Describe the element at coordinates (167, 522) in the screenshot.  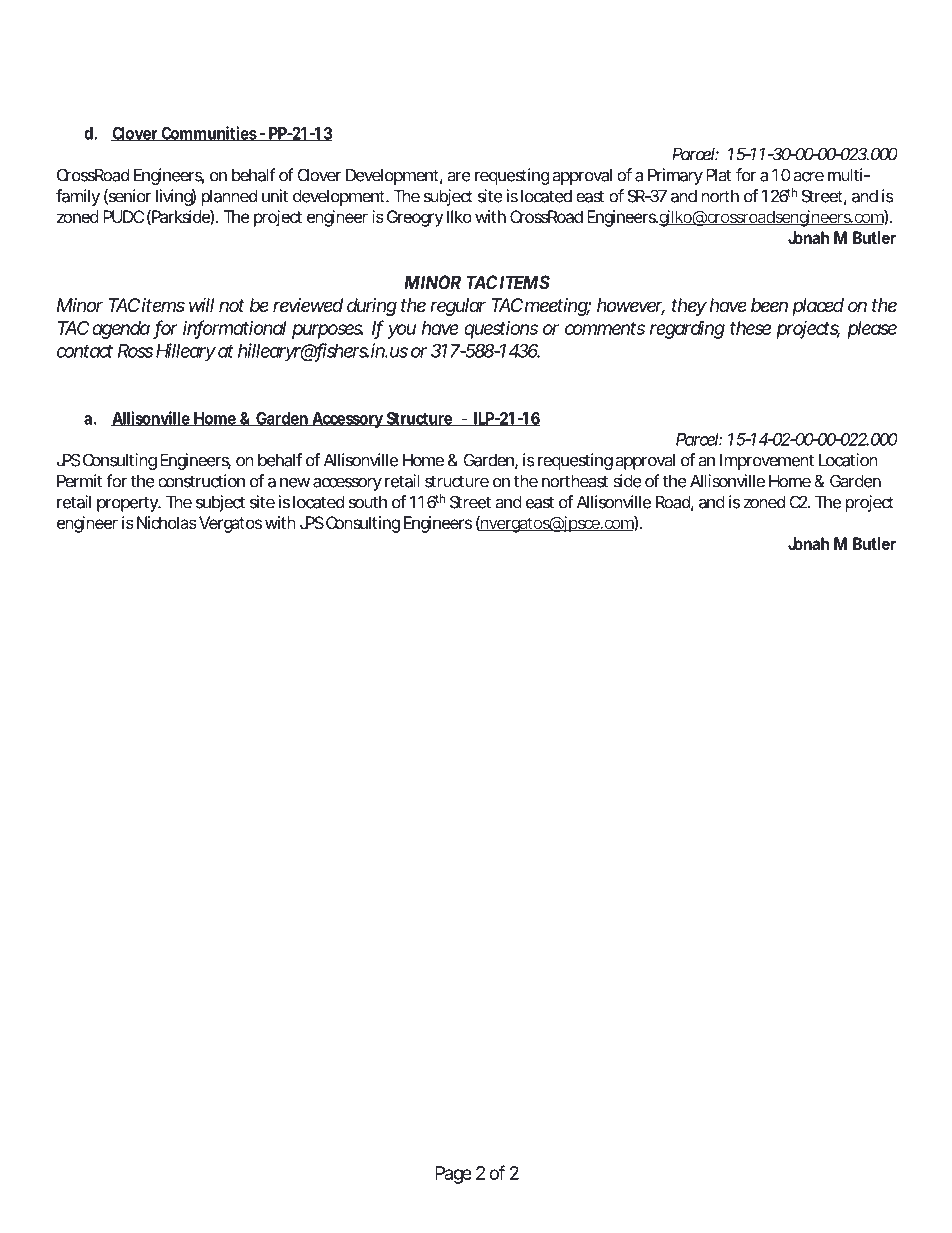
I see `Nicholas` at that location.
